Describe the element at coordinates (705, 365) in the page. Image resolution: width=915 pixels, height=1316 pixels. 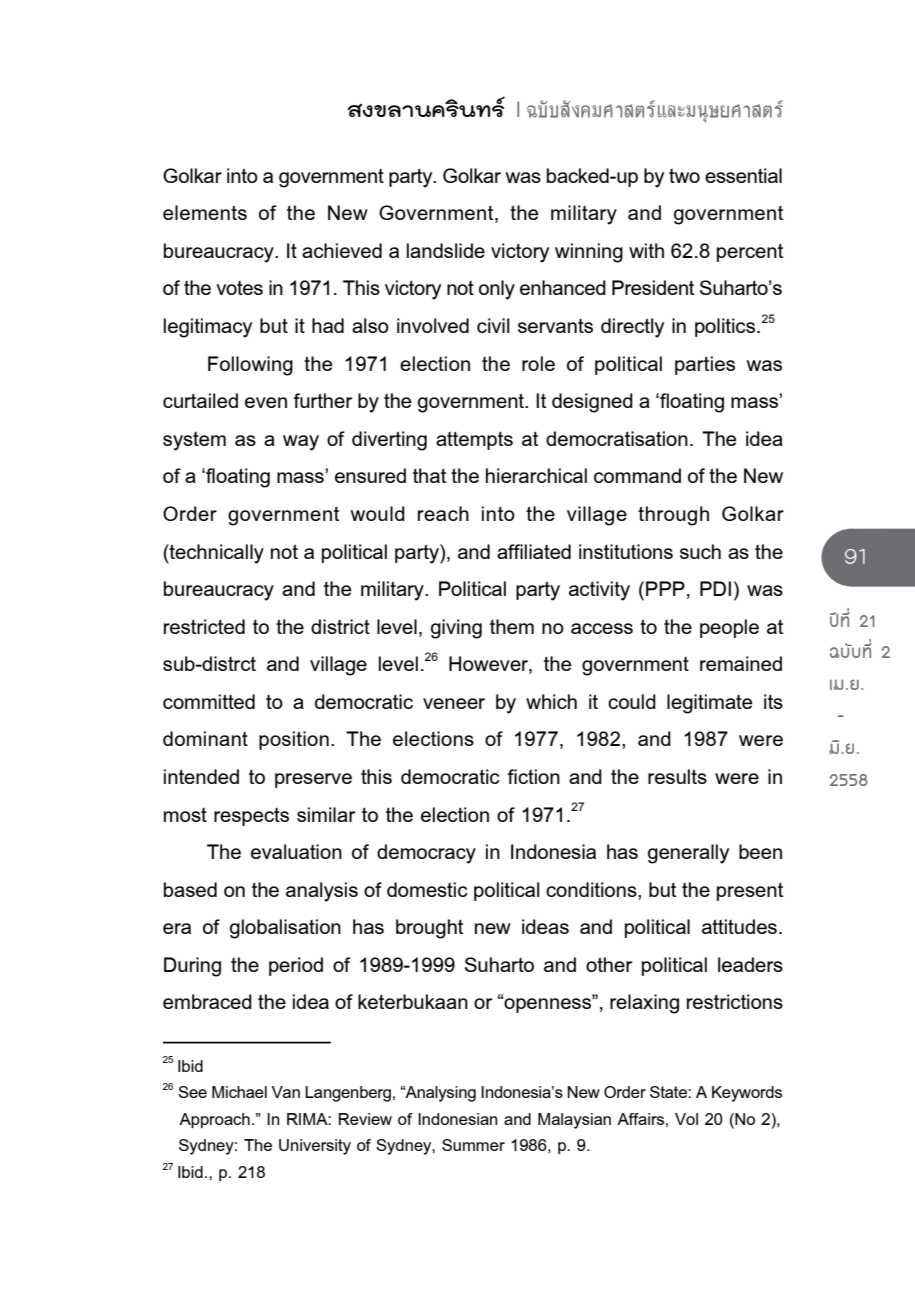
I see `parties` at that location.
